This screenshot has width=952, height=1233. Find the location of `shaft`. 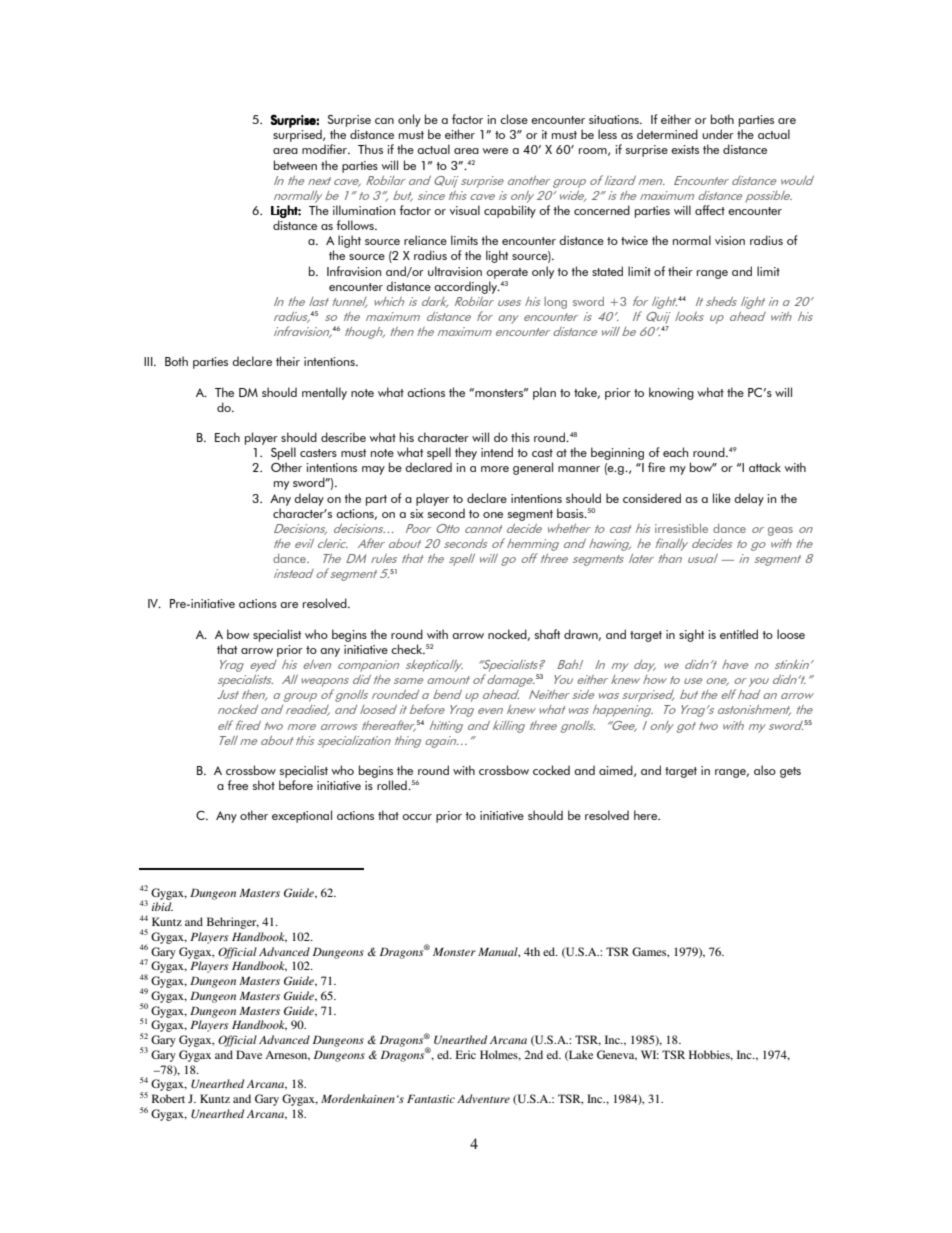

shaft is located at coordinates (547, 634).
